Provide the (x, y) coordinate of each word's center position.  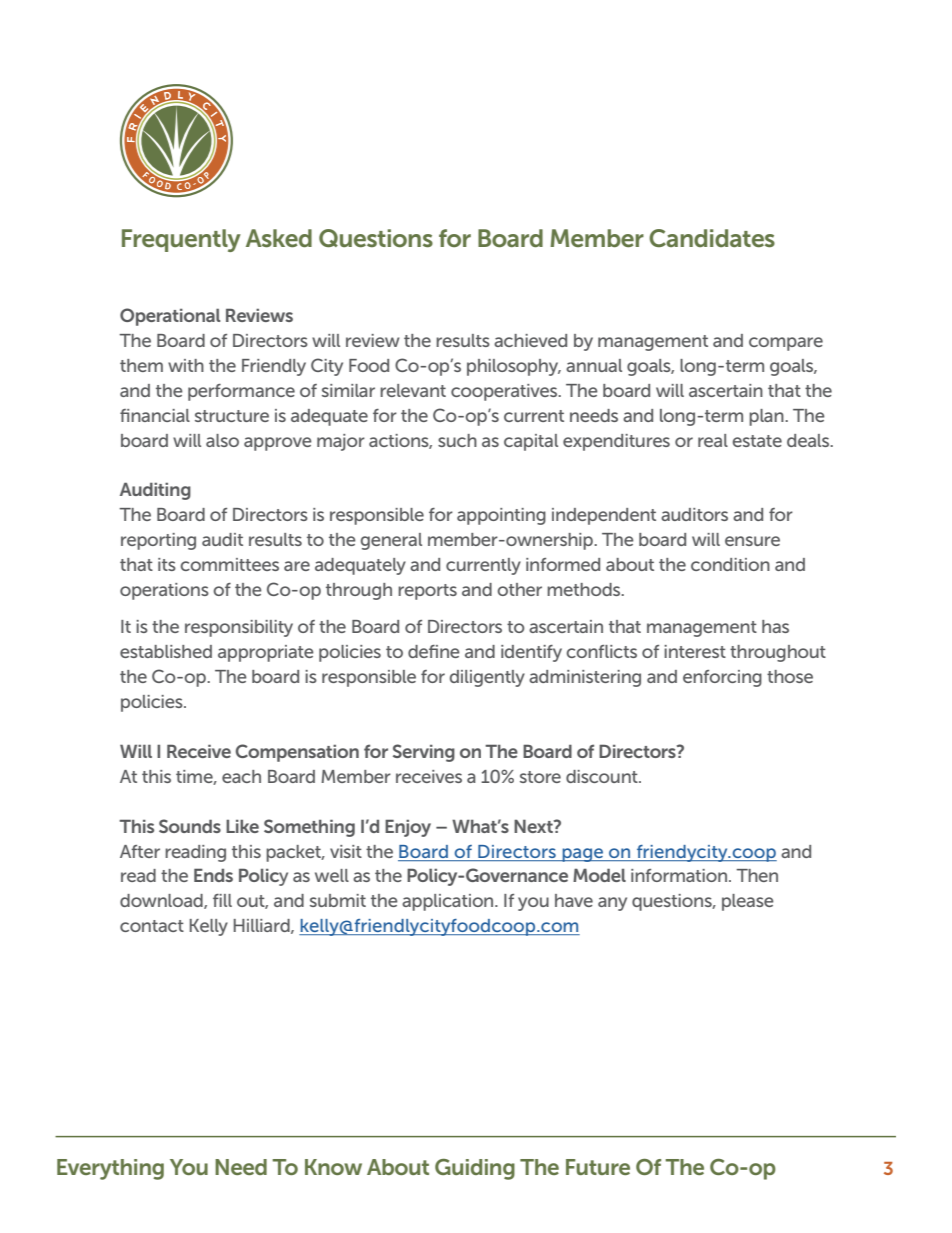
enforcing (722, 678)
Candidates (712, 238)
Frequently (181, 240)
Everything (110, 1169)
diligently (487, 678)
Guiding (475, 1169)
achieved (530, 340)
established (166, 651)
